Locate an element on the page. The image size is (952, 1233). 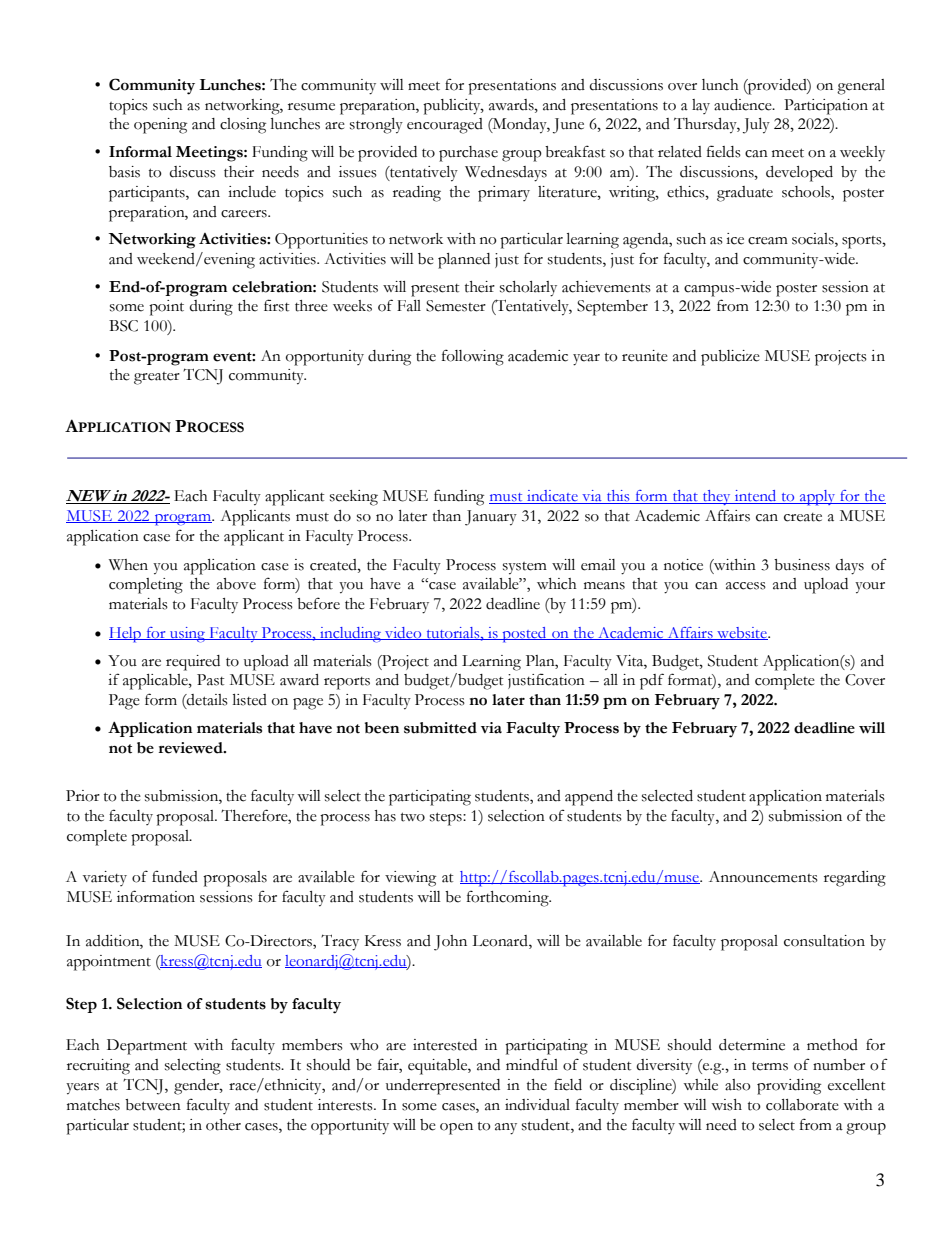
using is located at coordinates (188, 635).
